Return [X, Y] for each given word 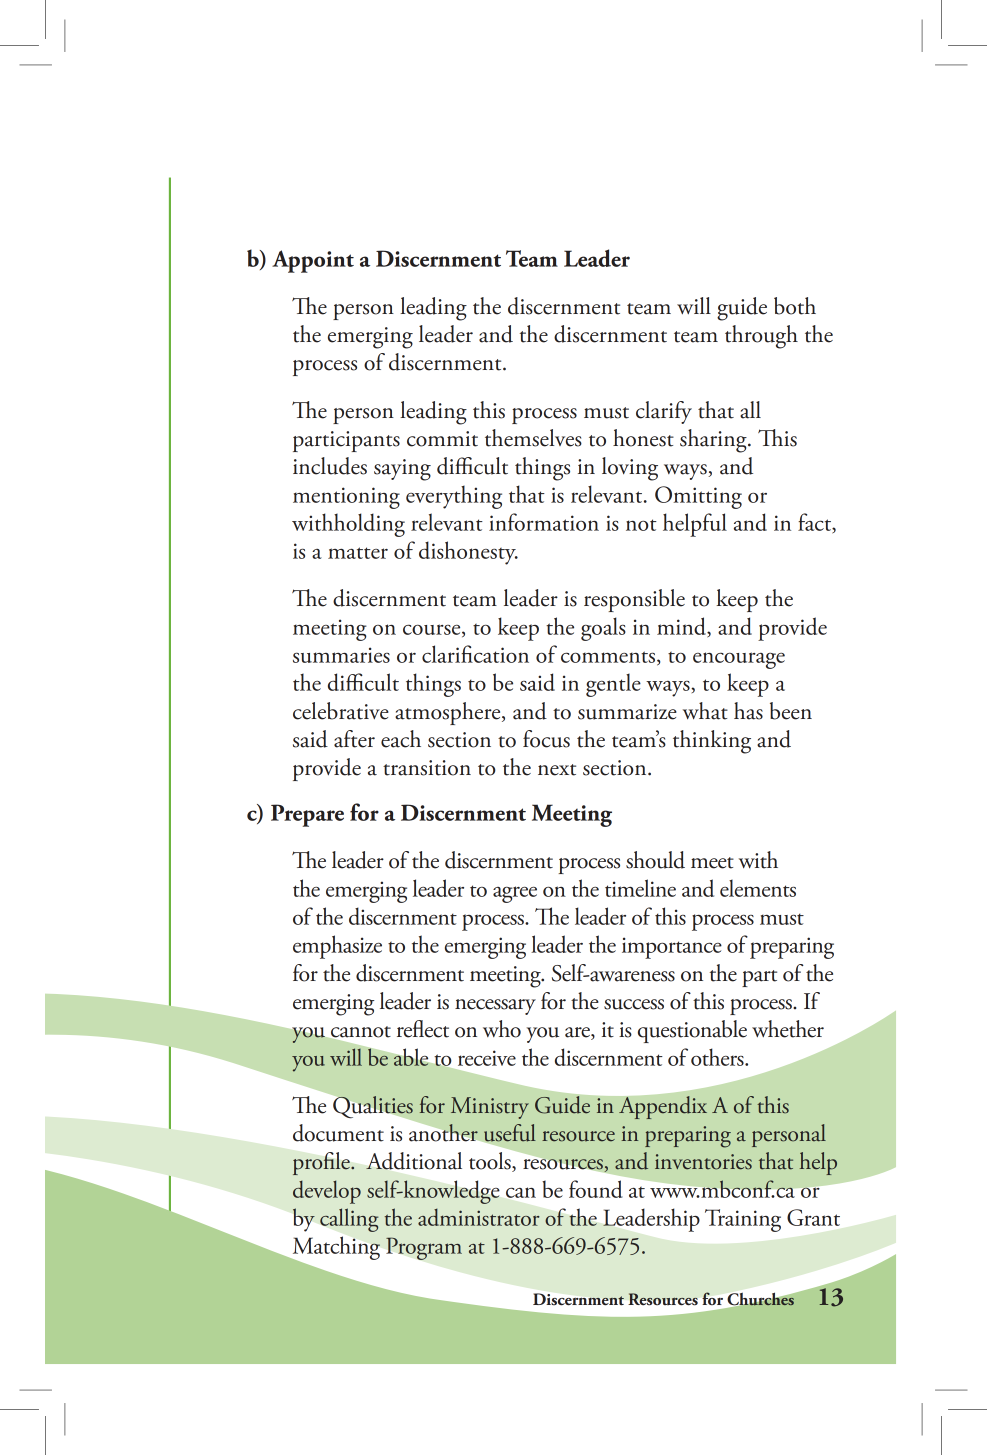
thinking [712, 742]
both [795, 306]
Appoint [313, 261]
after [354, 739]
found [596, 1189]
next [557, 770]
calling [349, 1220]
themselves [533, 438]
